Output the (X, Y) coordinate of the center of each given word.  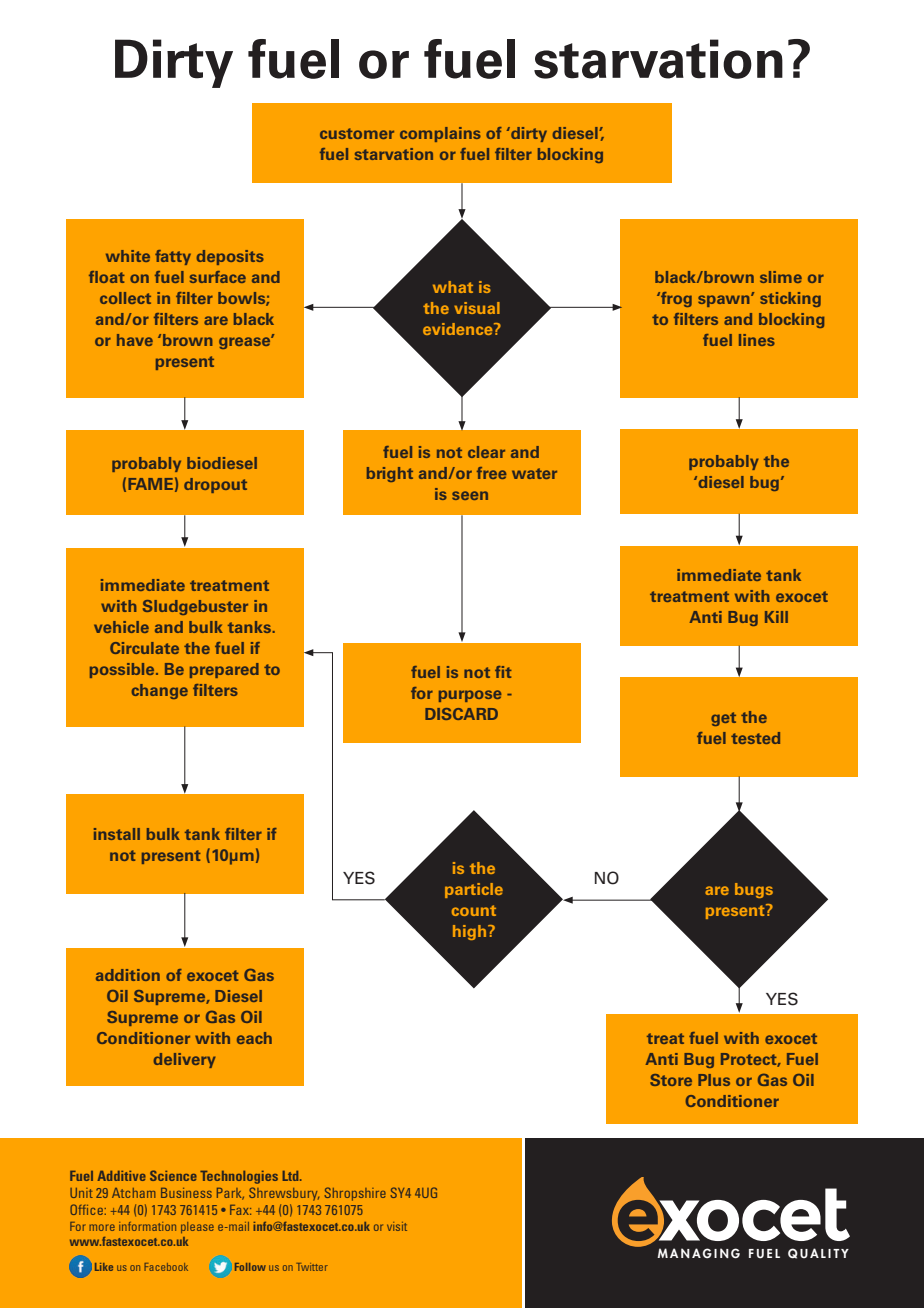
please (197, 1227)
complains (440, 134)
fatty (173, 257)
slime (781, 277)
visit (397, 1226)
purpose (470, 696)
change (160, 691)
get (723, 719)
